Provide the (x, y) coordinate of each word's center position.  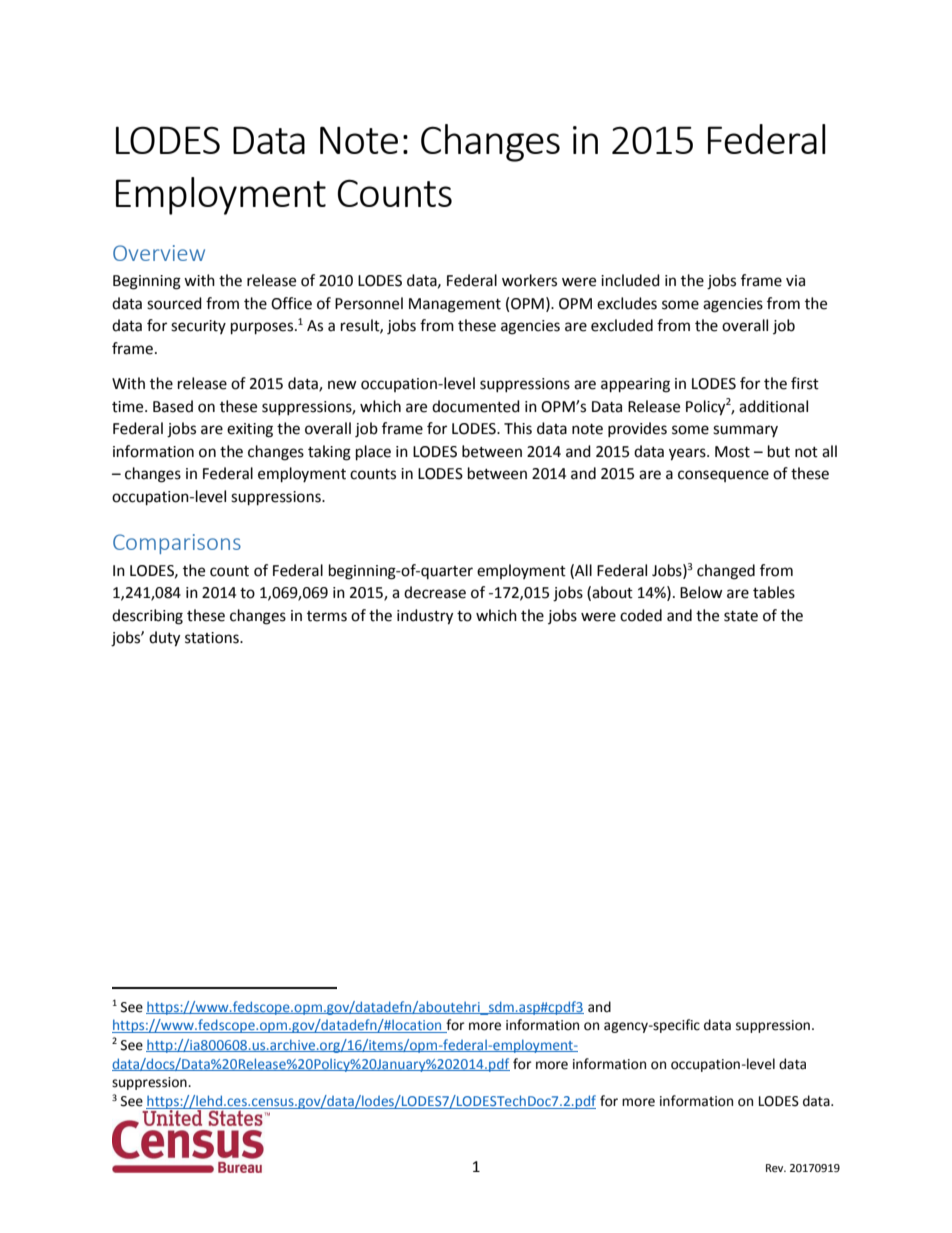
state (741, 616)
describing (147, 617)
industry (425, 617)
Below (701, 592)
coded (641, 615)
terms (327, 616)
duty (164, 639)
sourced (174, 303)
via (795, 281)
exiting (250, 430)
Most (732, 452)
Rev (776, 1168)
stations (213, 638)
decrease (435, 592)
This (518, 428)
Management (455, 305)
